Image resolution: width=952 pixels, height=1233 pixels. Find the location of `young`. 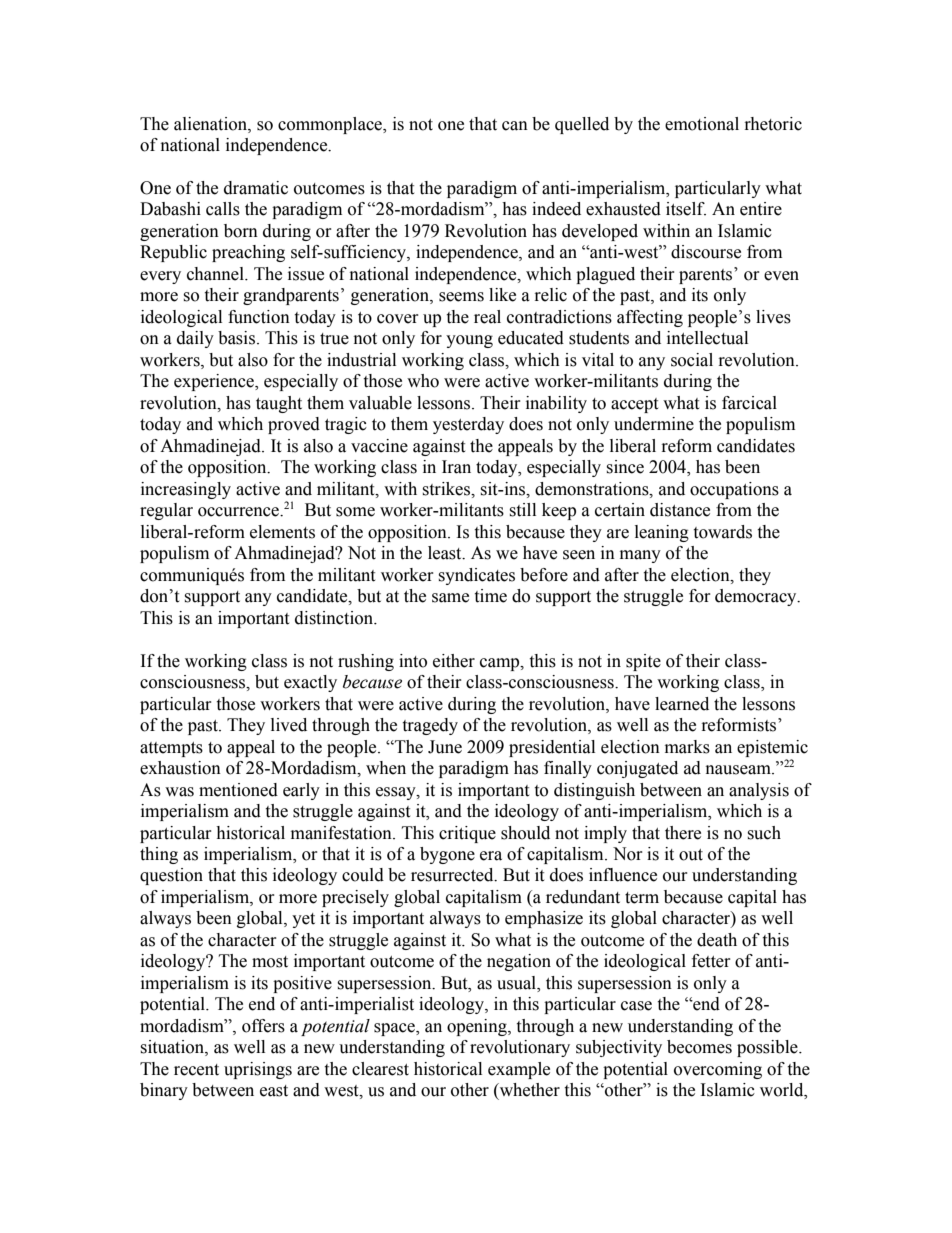

young is located at coordinates (469, 341).
